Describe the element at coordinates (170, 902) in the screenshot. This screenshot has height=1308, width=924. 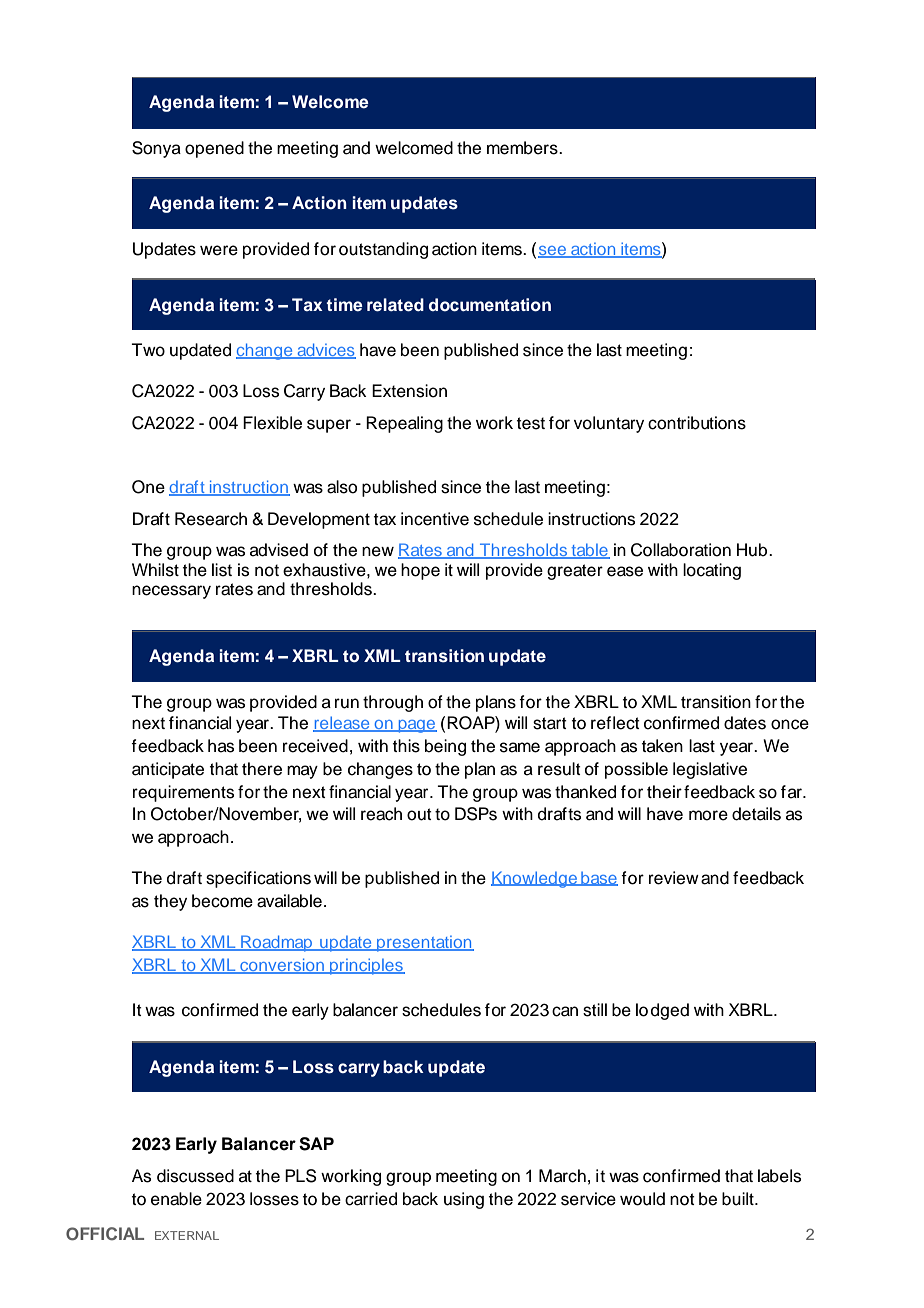
I see `they` at that location.
